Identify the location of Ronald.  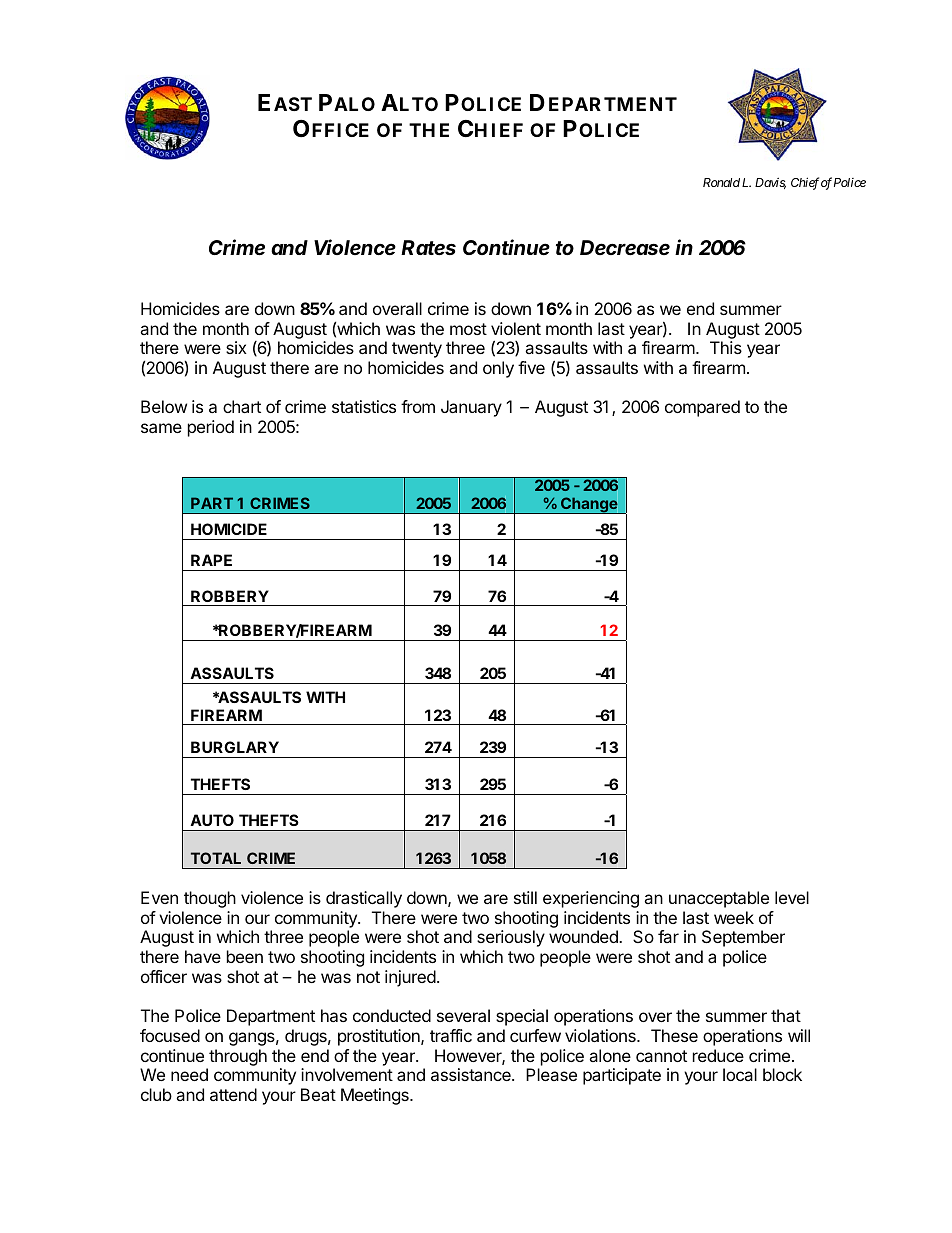
(721, 182).
